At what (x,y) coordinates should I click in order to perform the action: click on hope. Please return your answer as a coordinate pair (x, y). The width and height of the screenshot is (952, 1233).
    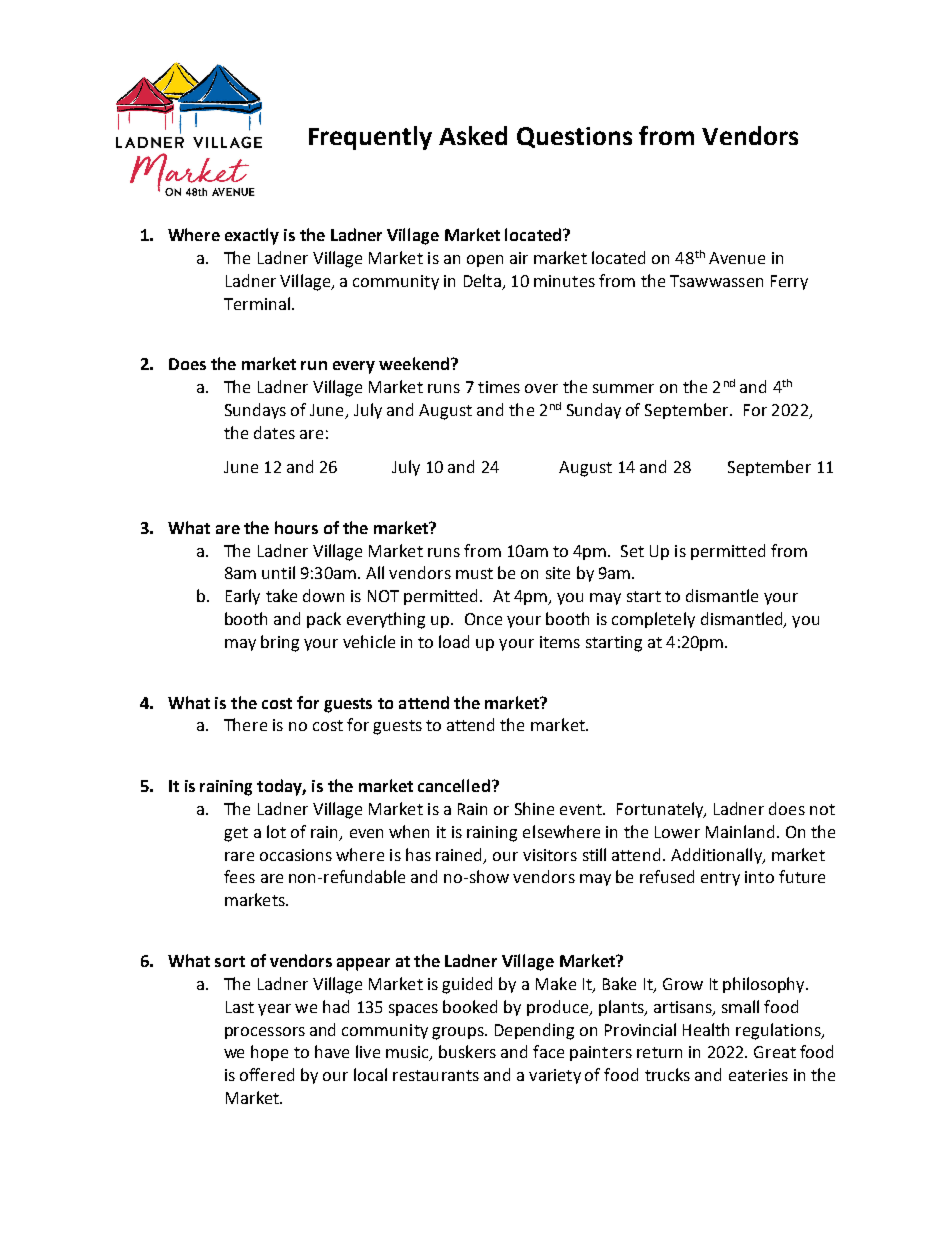
    Looking at the image, I should click on (269, 1053).
